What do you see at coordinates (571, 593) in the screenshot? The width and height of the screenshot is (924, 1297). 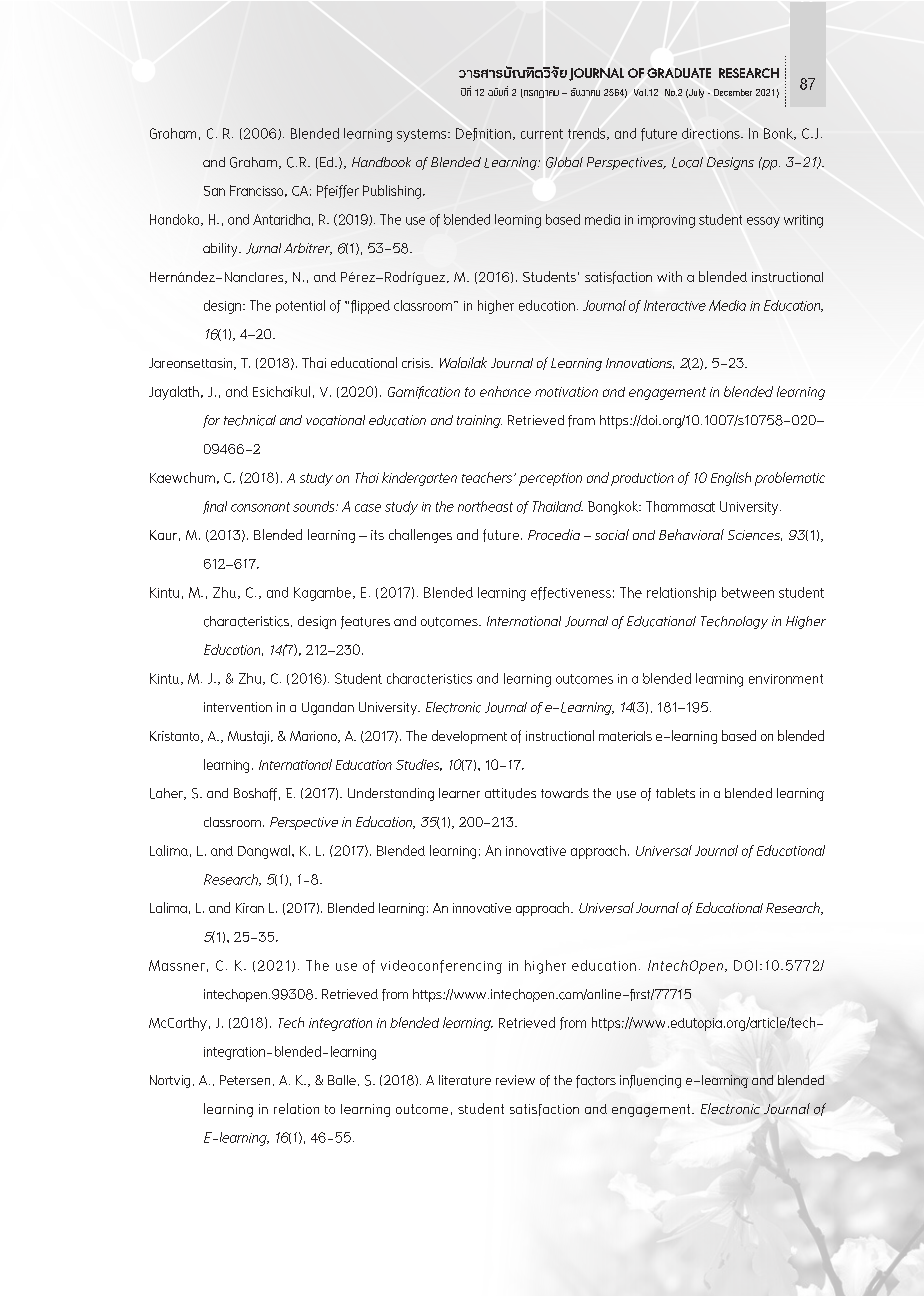 I see `effectiveness` at bounding box center [571, 593].
